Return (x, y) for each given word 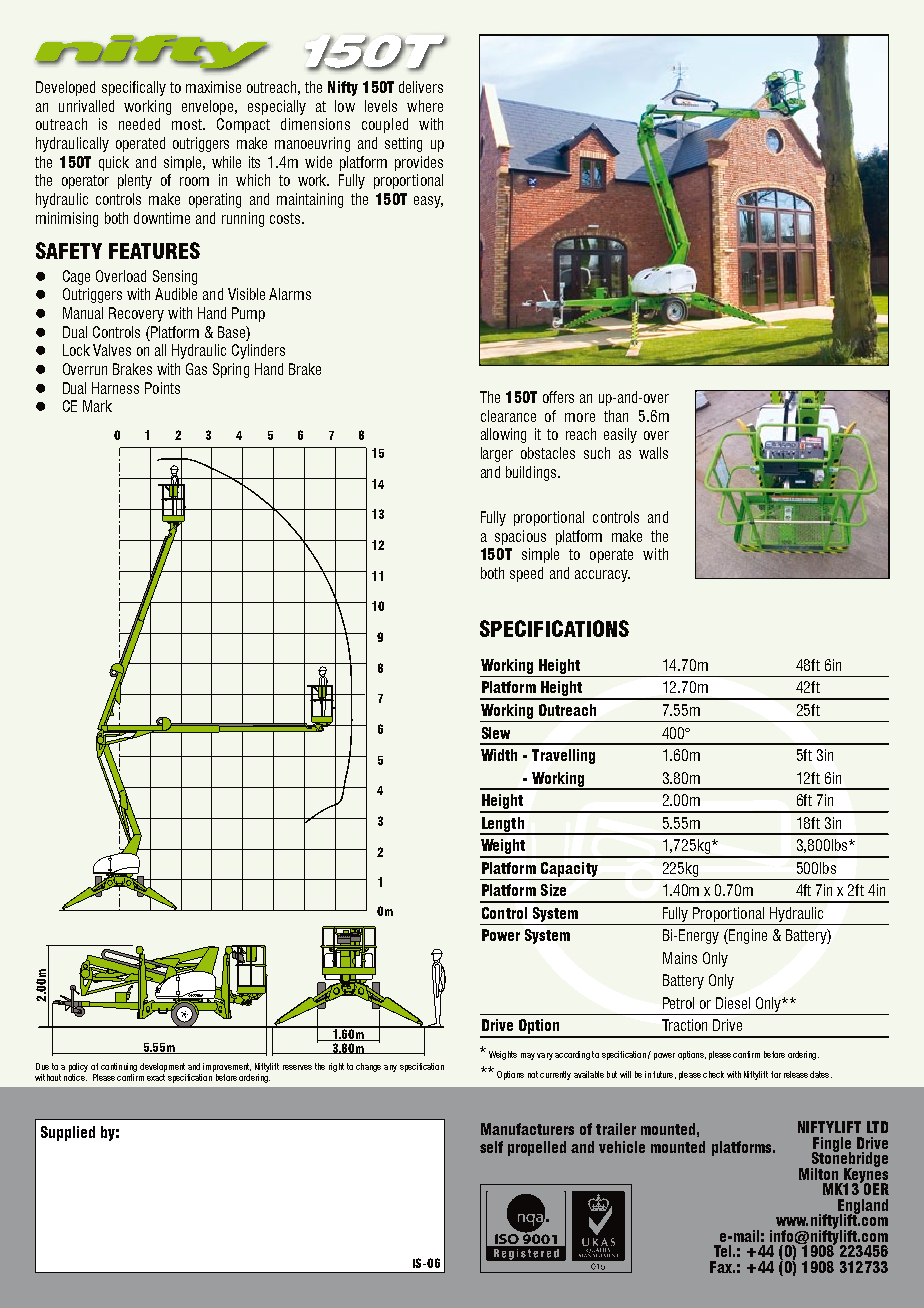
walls (653, 453)
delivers (421, 87)
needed (139, 124)
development (162, 1067)
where (425, 106)
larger (497, 454)
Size (553, 890)
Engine (747, 936)
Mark (97, 406)
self (491, 1147)
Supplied (68, 1133)
